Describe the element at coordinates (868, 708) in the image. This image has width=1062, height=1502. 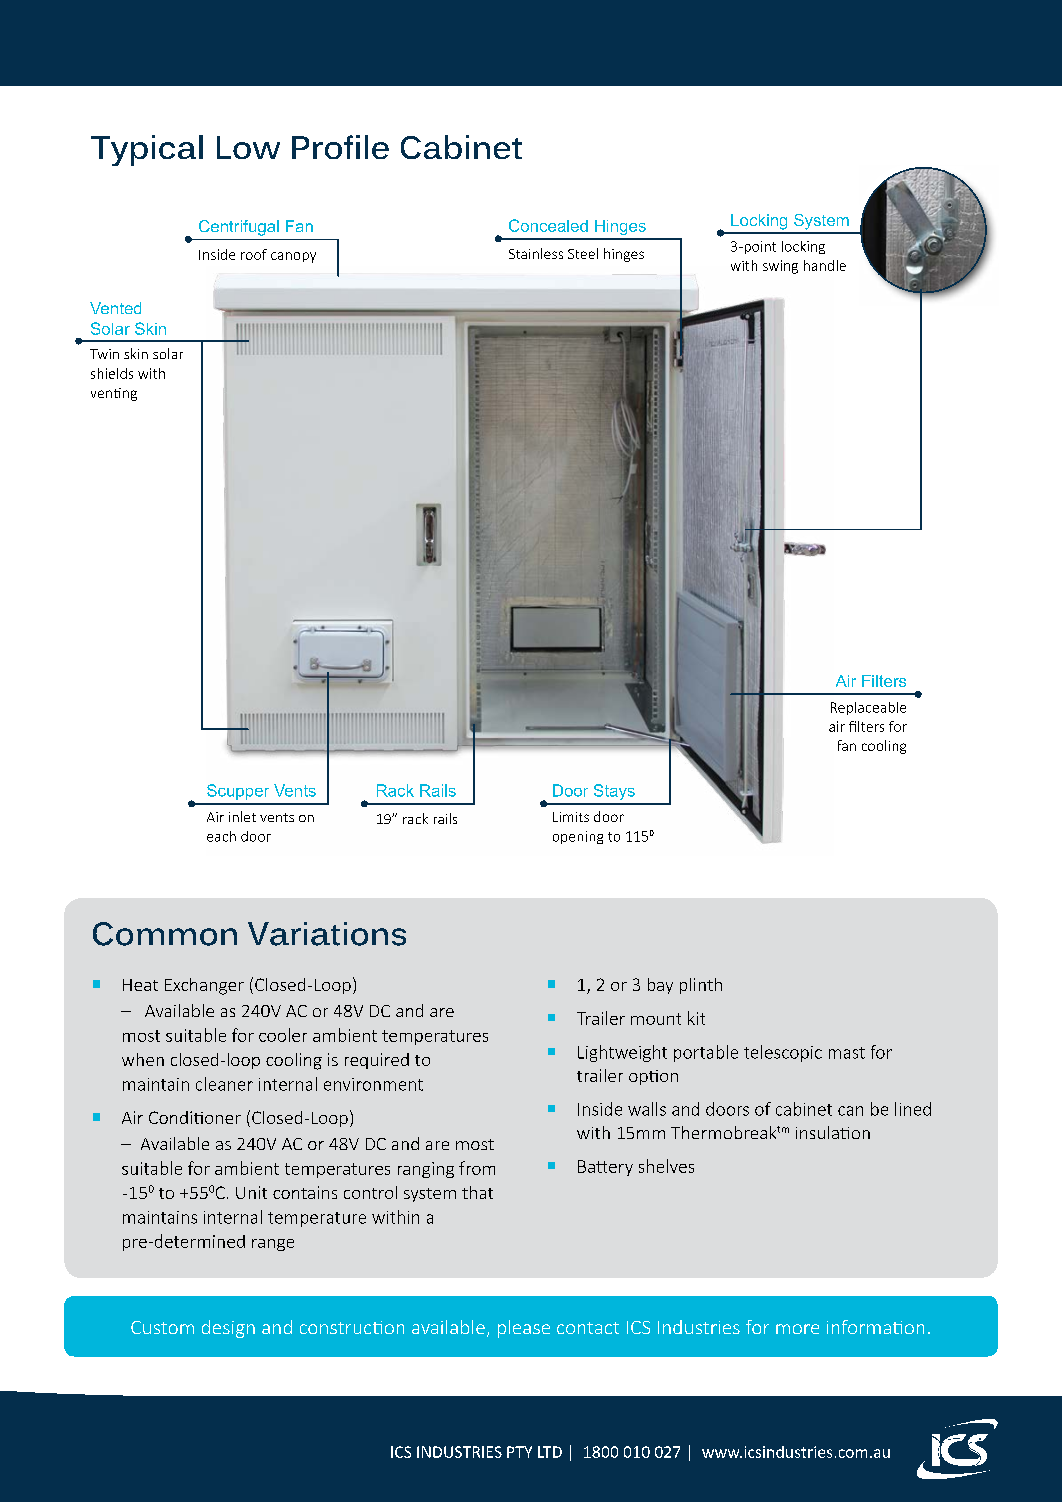
I see `Replaceable` at that location.
